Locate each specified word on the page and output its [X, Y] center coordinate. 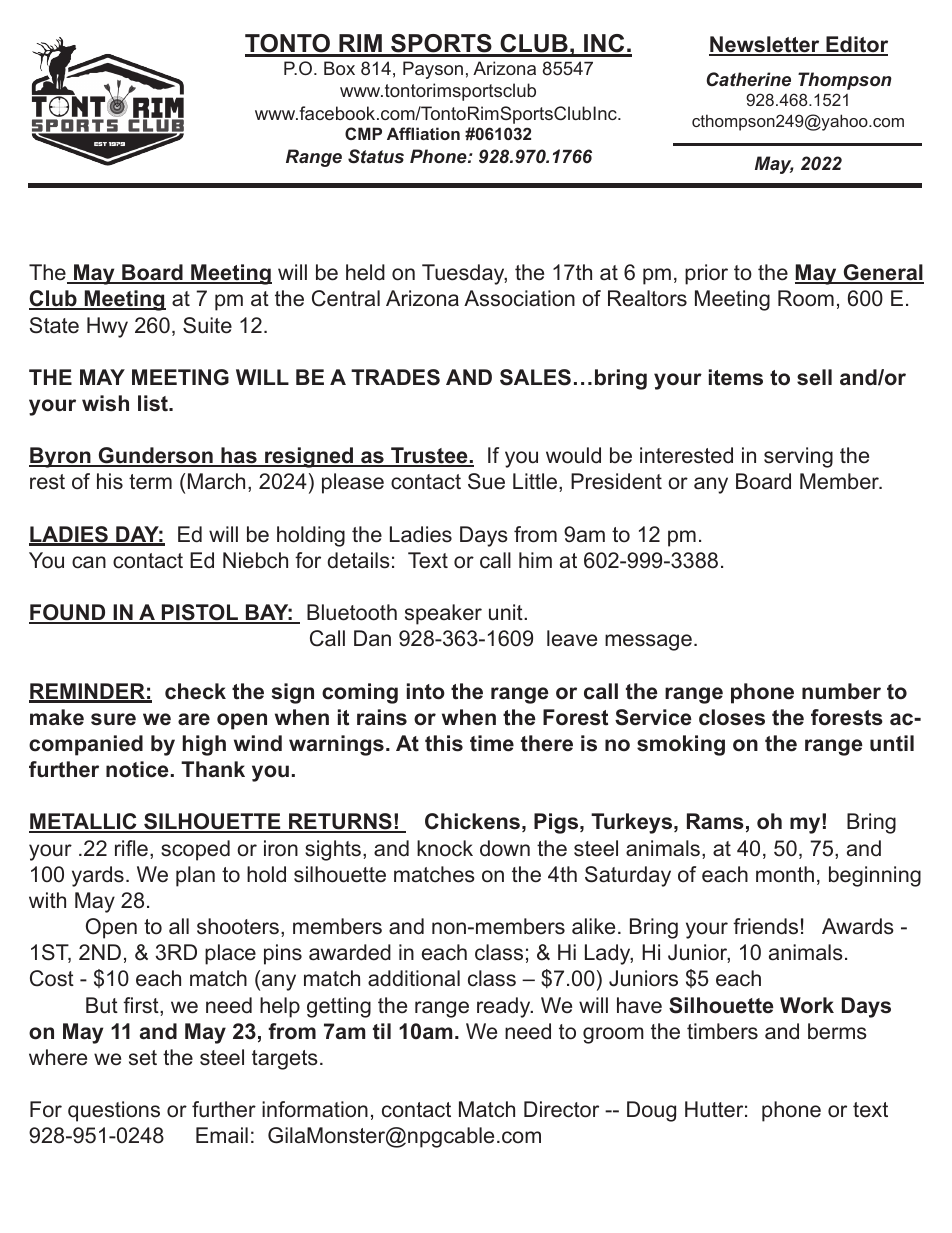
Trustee [429, 456]
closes [732, 717]
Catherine [749, 79]
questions [114, 1111]
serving [798, 457]
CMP [363, 133]
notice [137, 769]
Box [339, 68]
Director [561, 1109]
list [154, 403]
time [492, 743]
